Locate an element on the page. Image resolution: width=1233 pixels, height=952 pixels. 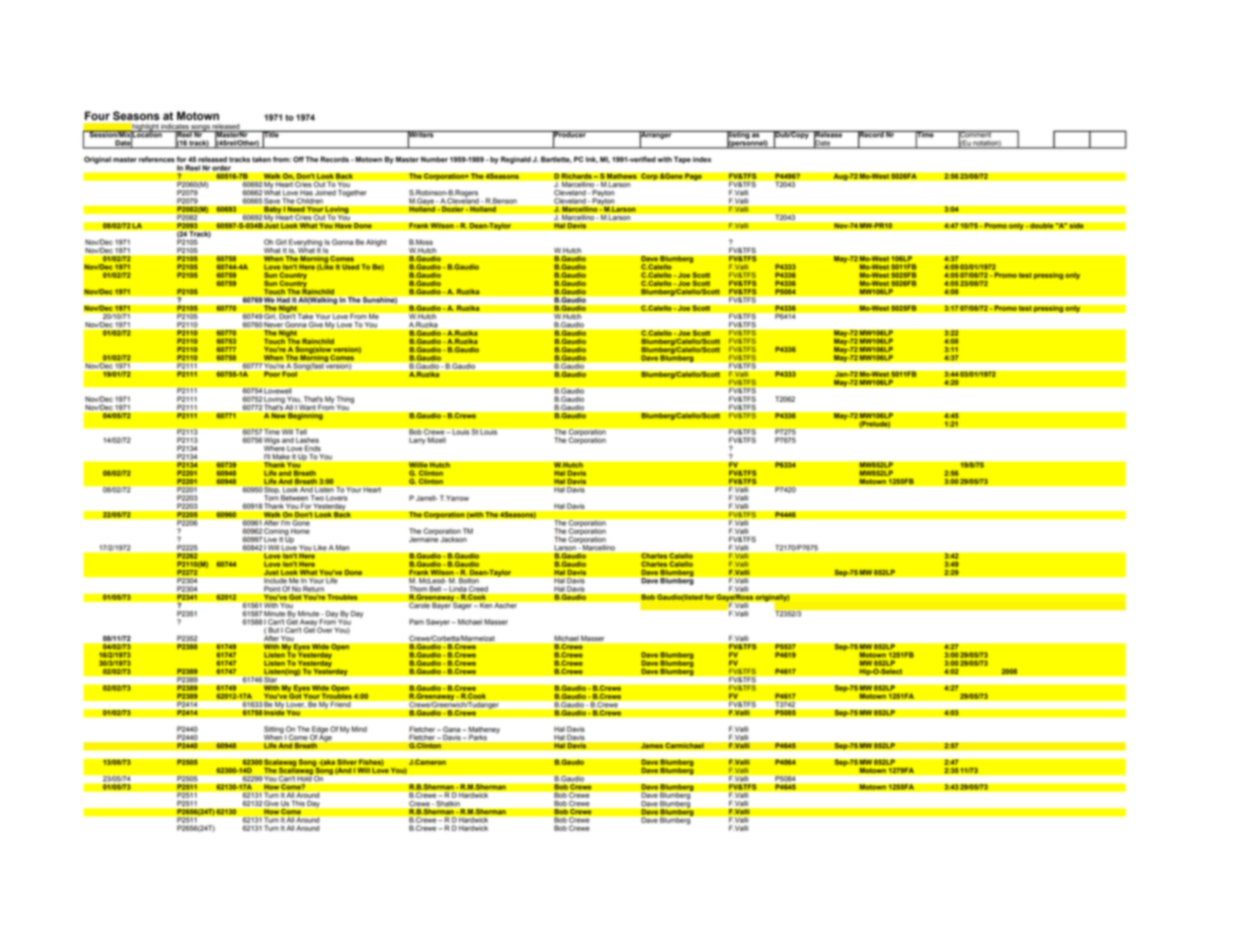
Lashes is located at coordinates (307, 440).
